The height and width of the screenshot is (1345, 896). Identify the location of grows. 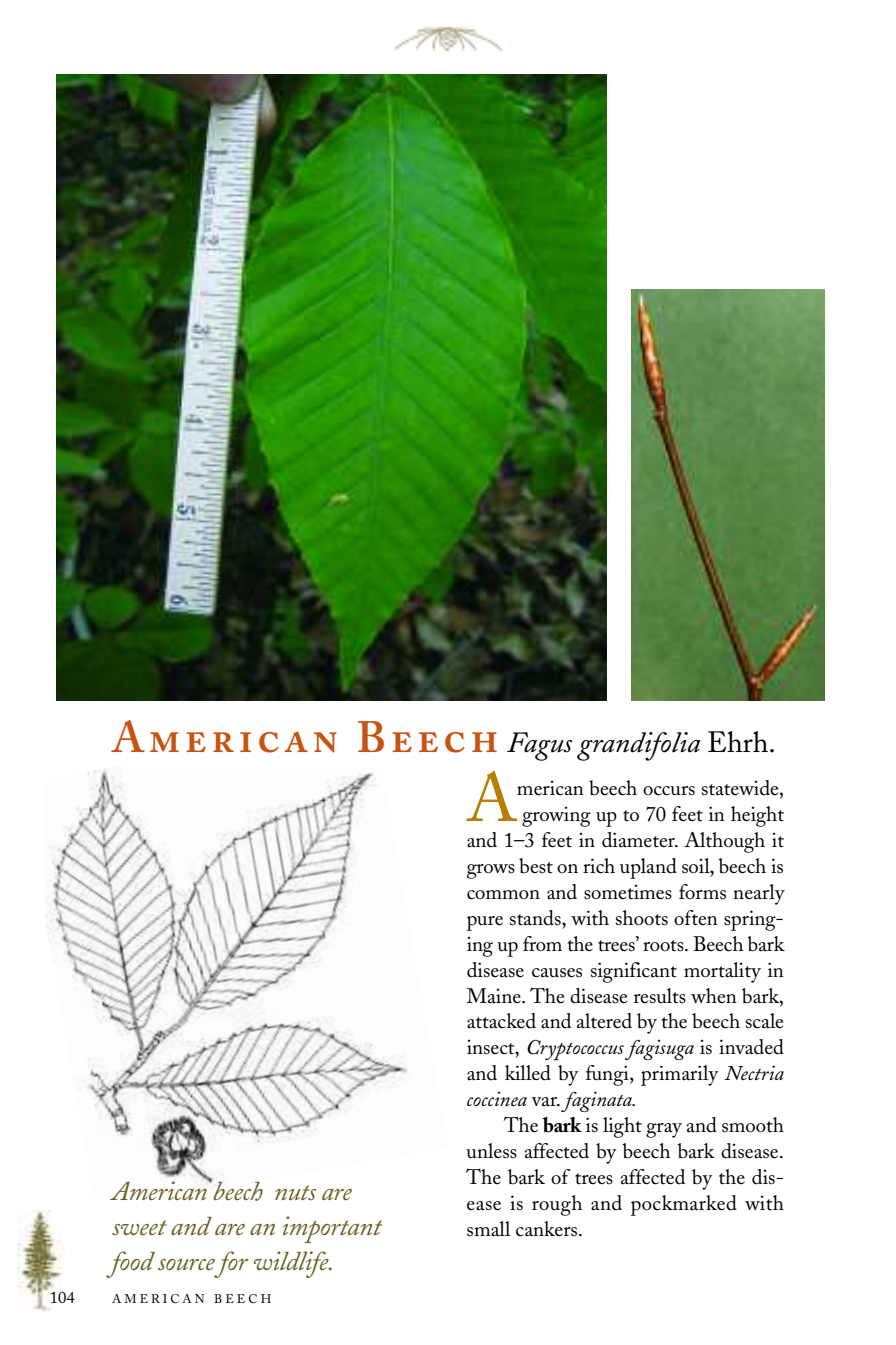
(491, 871).
